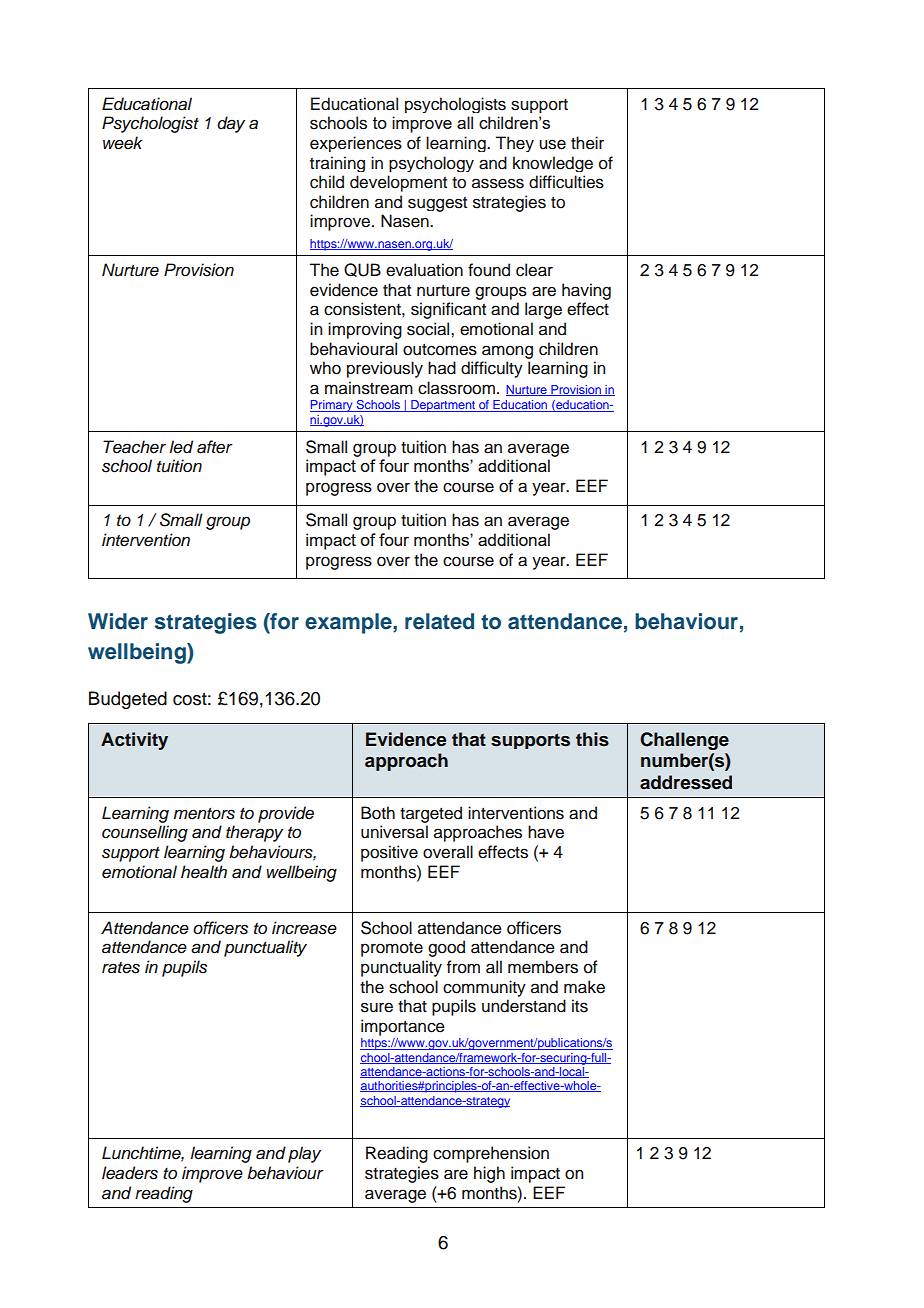  What do you see at coordinates (586, 291) in the document?
I see `having` at bounding box center [586, 291].
